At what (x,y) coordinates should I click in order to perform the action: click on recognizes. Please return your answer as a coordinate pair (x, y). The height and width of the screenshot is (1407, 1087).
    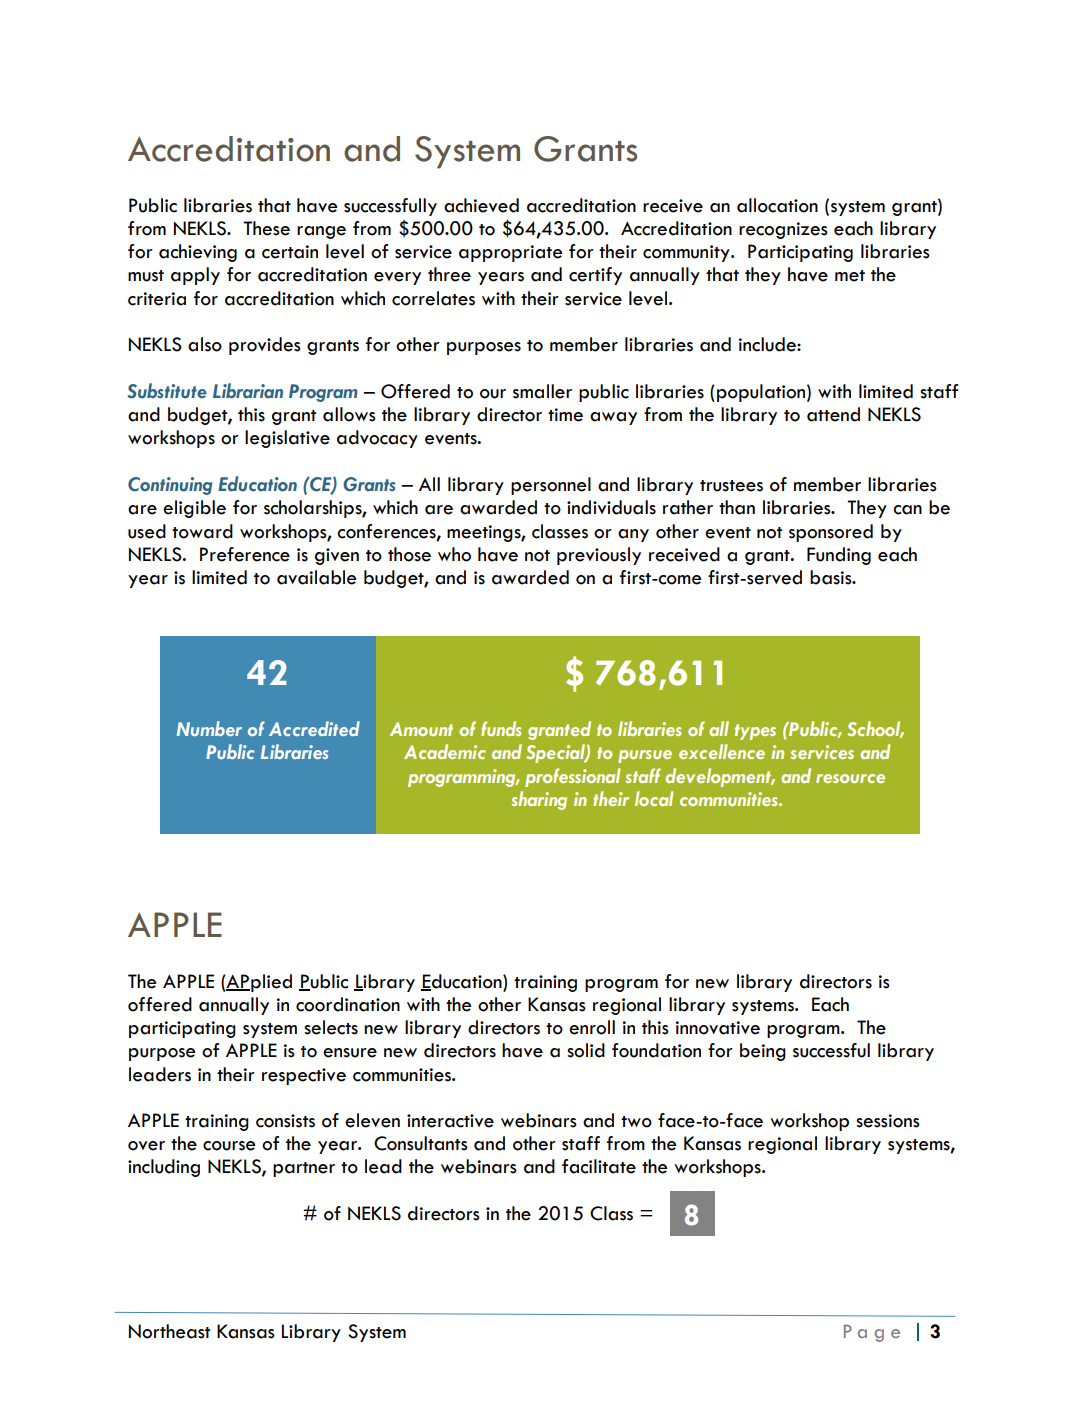
    Looking at the image, I should click on (783, 230).
